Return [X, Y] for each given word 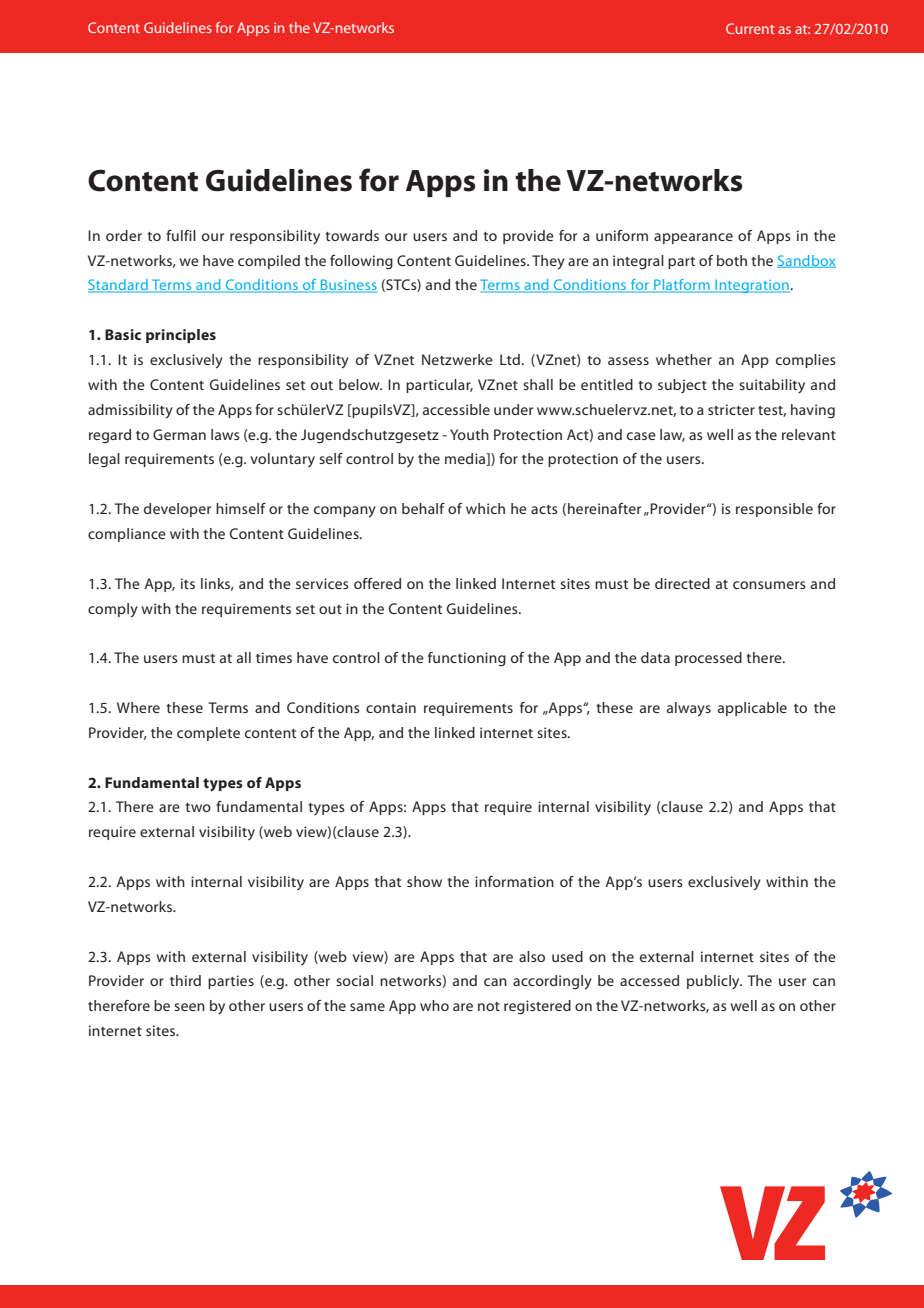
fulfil [181, 235]
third [185, 980]
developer [177, 510]
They [548, 262]
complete [208, 734]
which [485, 508]
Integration [751, 286]
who [434, 1005]
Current [750, 28]
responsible [774, 510]
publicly [714, 982]
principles [181, 336]
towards [352, 235]
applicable [752, 709]
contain [391, 707]
